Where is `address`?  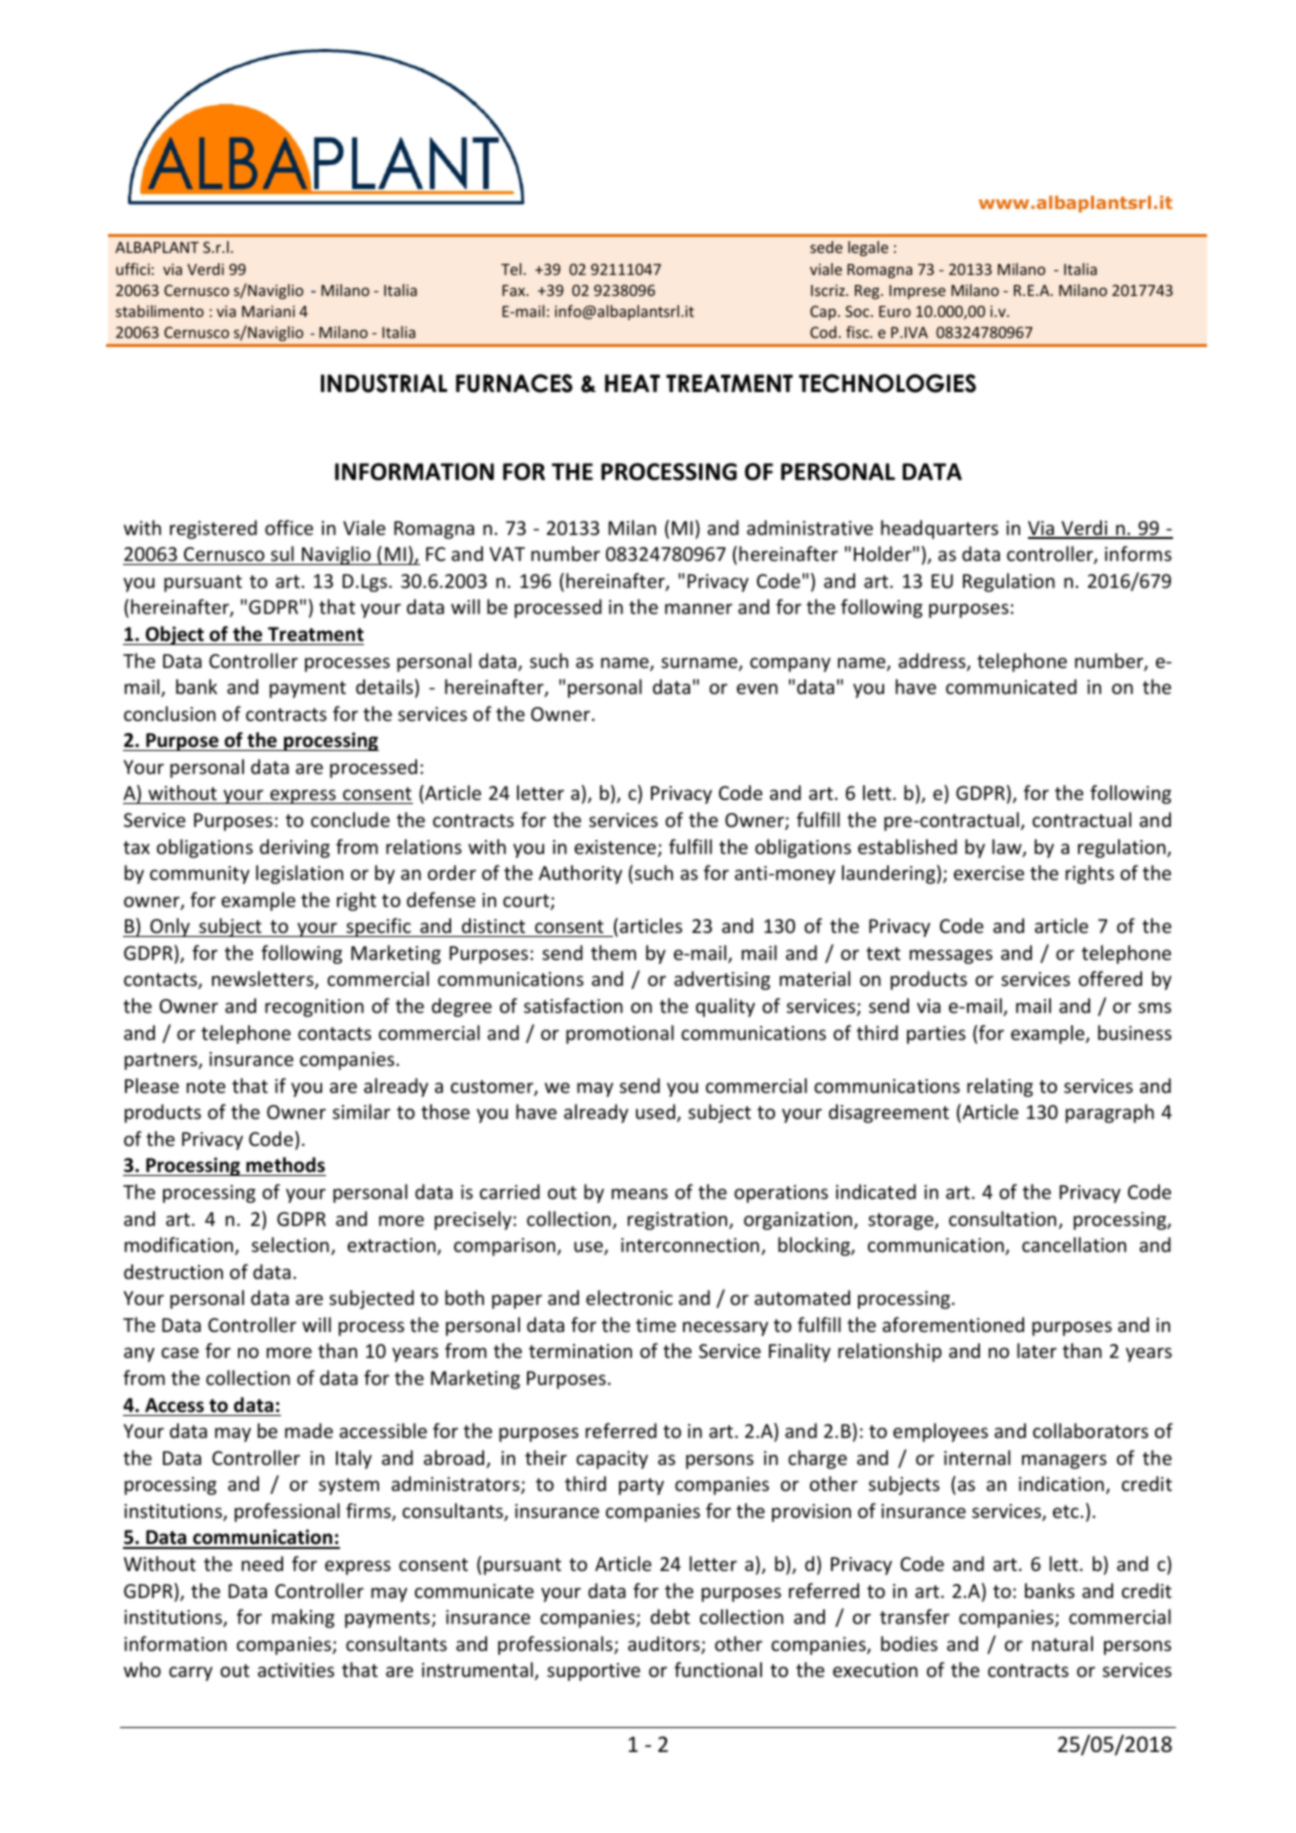
address is located at coordinates (933, 662).
